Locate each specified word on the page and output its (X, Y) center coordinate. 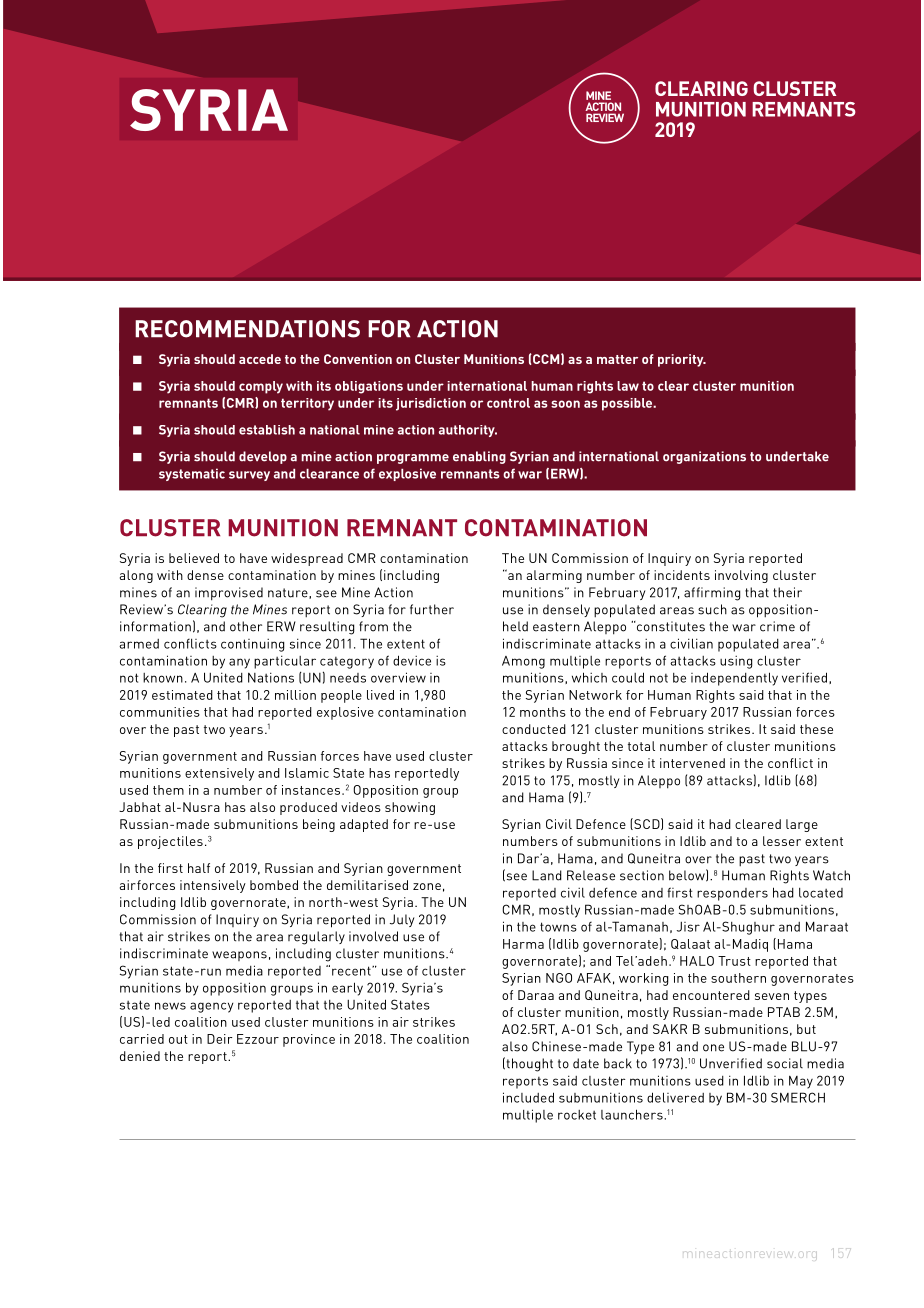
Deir (219, 1039)
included (528, 1097)
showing (410, 808)
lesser (782, 841)
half (199, 868)
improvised (229, 594)
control (508, 403)
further (432, 609)
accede (260, 359)
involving (741, 576)
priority (682, 360)
